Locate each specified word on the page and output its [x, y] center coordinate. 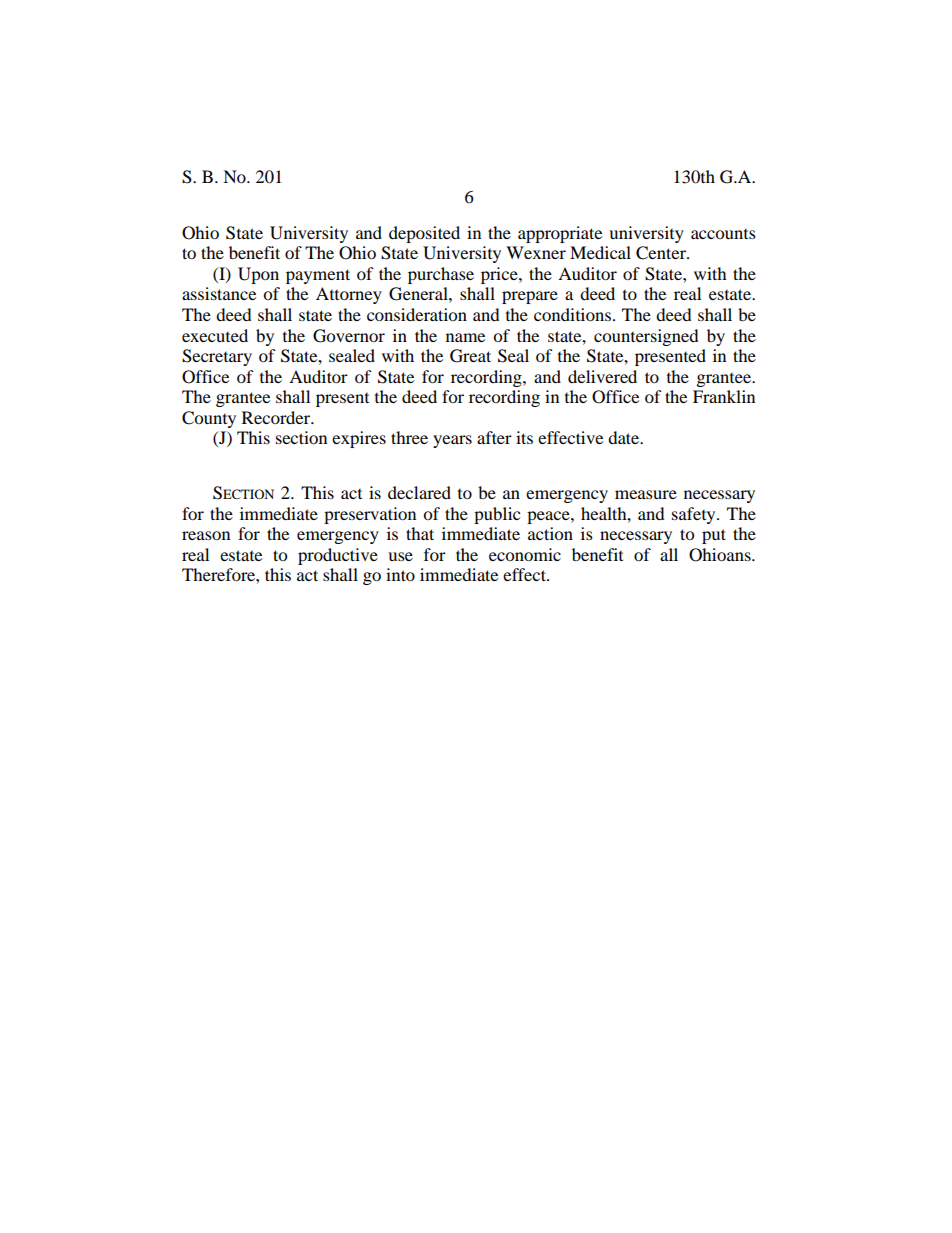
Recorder [277, 417]
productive [338, 556]
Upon [258, 275]
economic [525, 554]
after [494, 437]
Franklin [724, 396]
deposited [424, 234]
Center [662, 253]
